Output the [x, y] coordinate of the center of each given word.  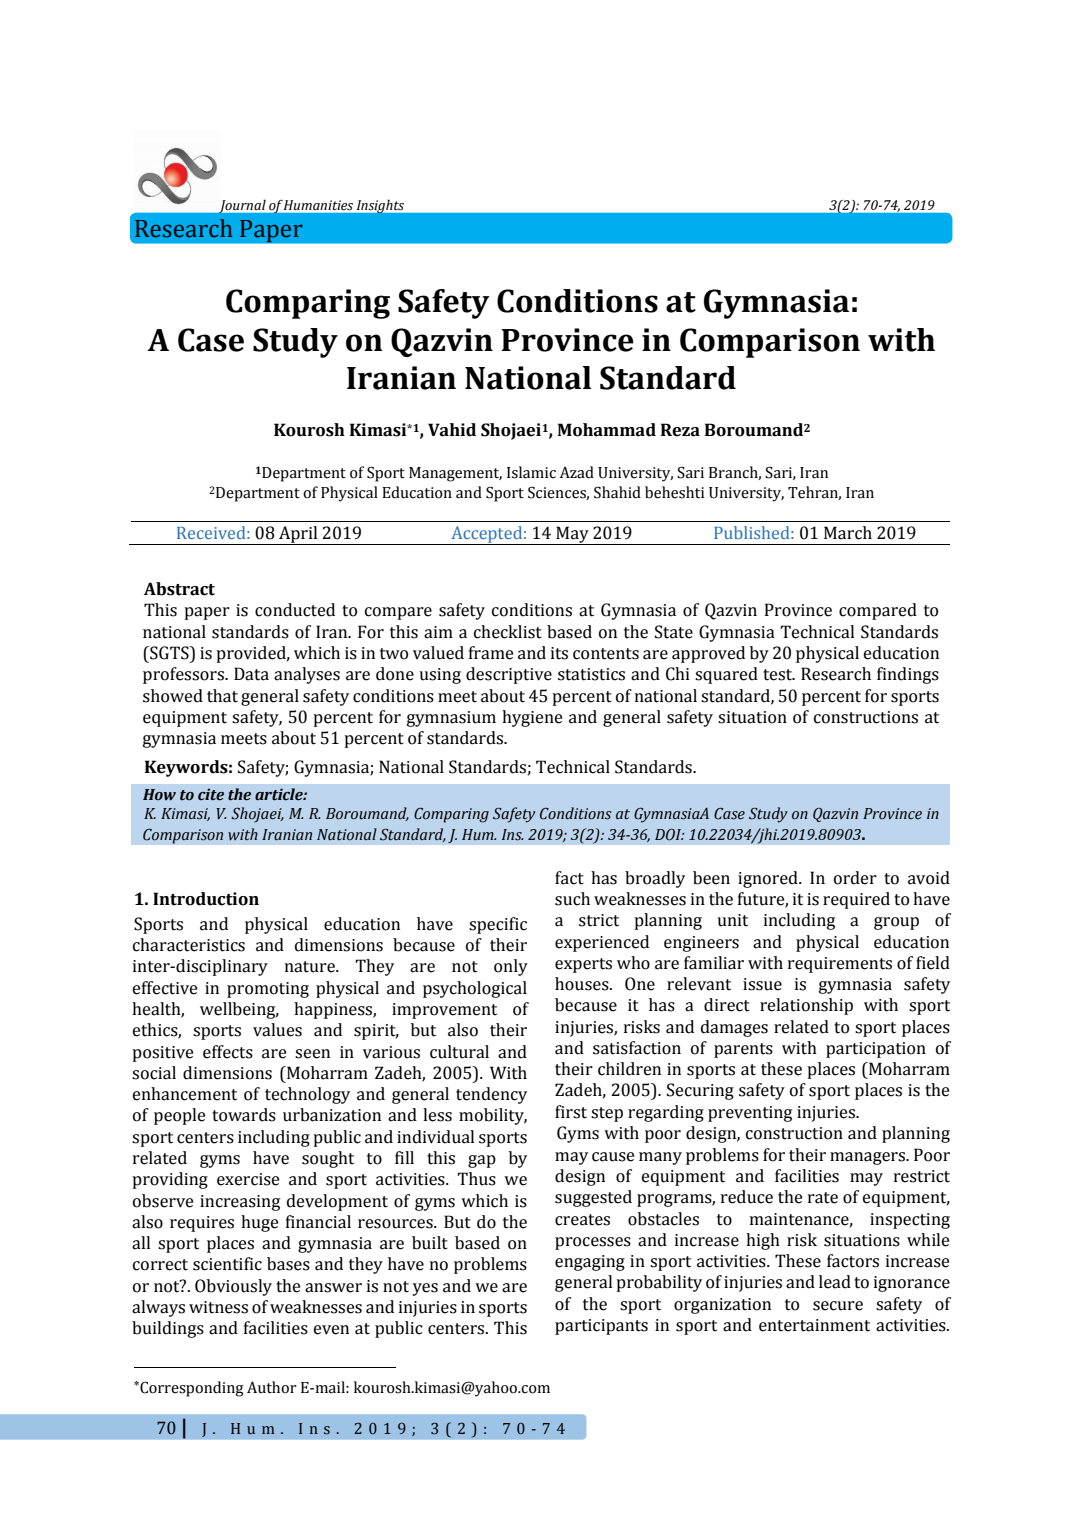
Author [272, 1387]
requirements [840, 965]
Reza [680, 430]
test [779, 675]
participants [601, 1327]
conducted [295, 610]
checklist [508, 632]
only [511, 967]
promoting [268, 990]
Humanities [318, 205]
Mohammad [607, 430]
